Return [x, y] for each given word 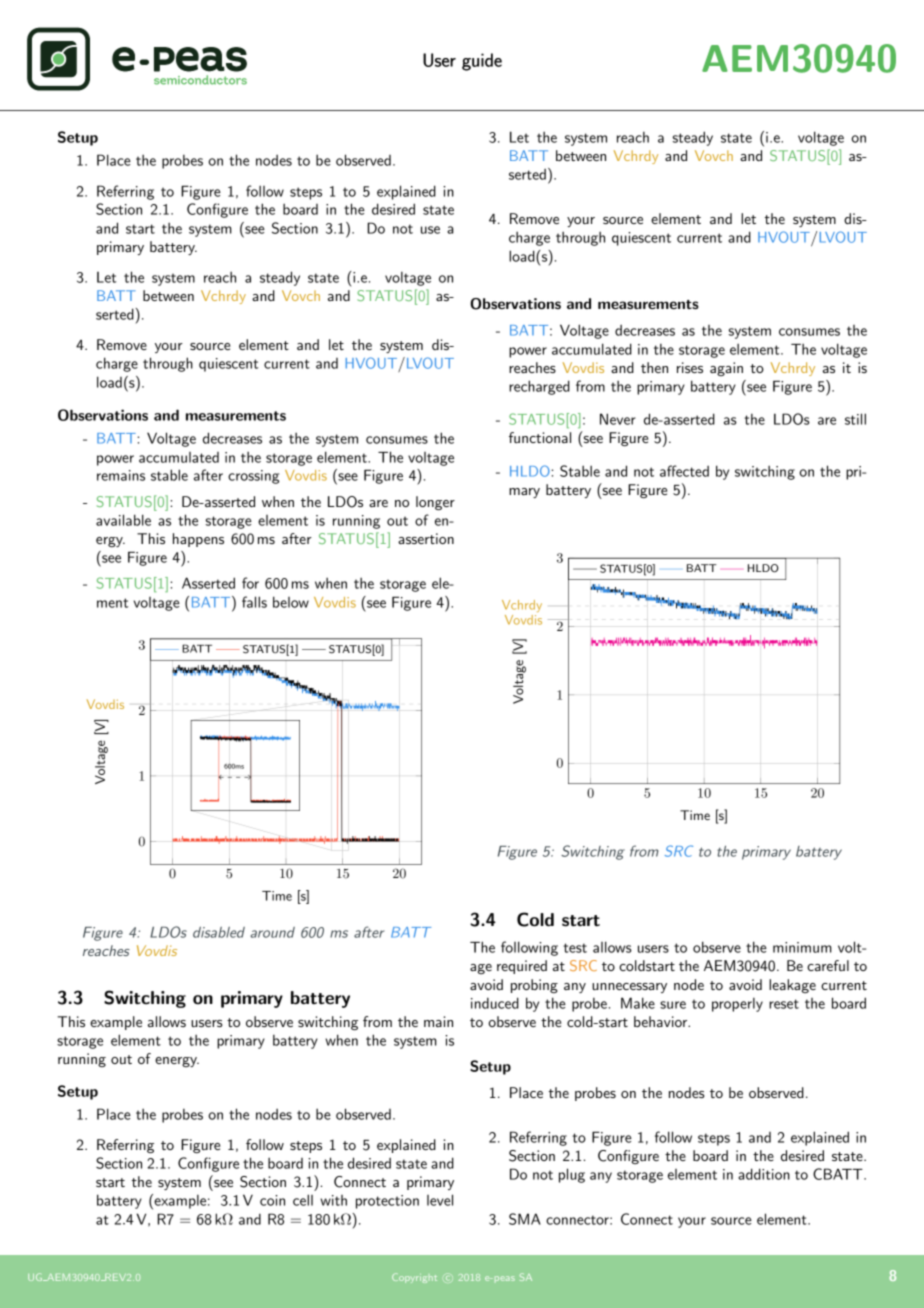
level [440, 1200]
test [575, 948]
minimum [802, 947]
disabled [219, 932]
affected [684, 471]
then [654, 367]
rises [690, 367]
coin [272, 1200]
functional [540, 437]
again [726, 369]
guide [482, 62]
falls [254, 602]
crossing [253, 477]
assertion [426, 538]
